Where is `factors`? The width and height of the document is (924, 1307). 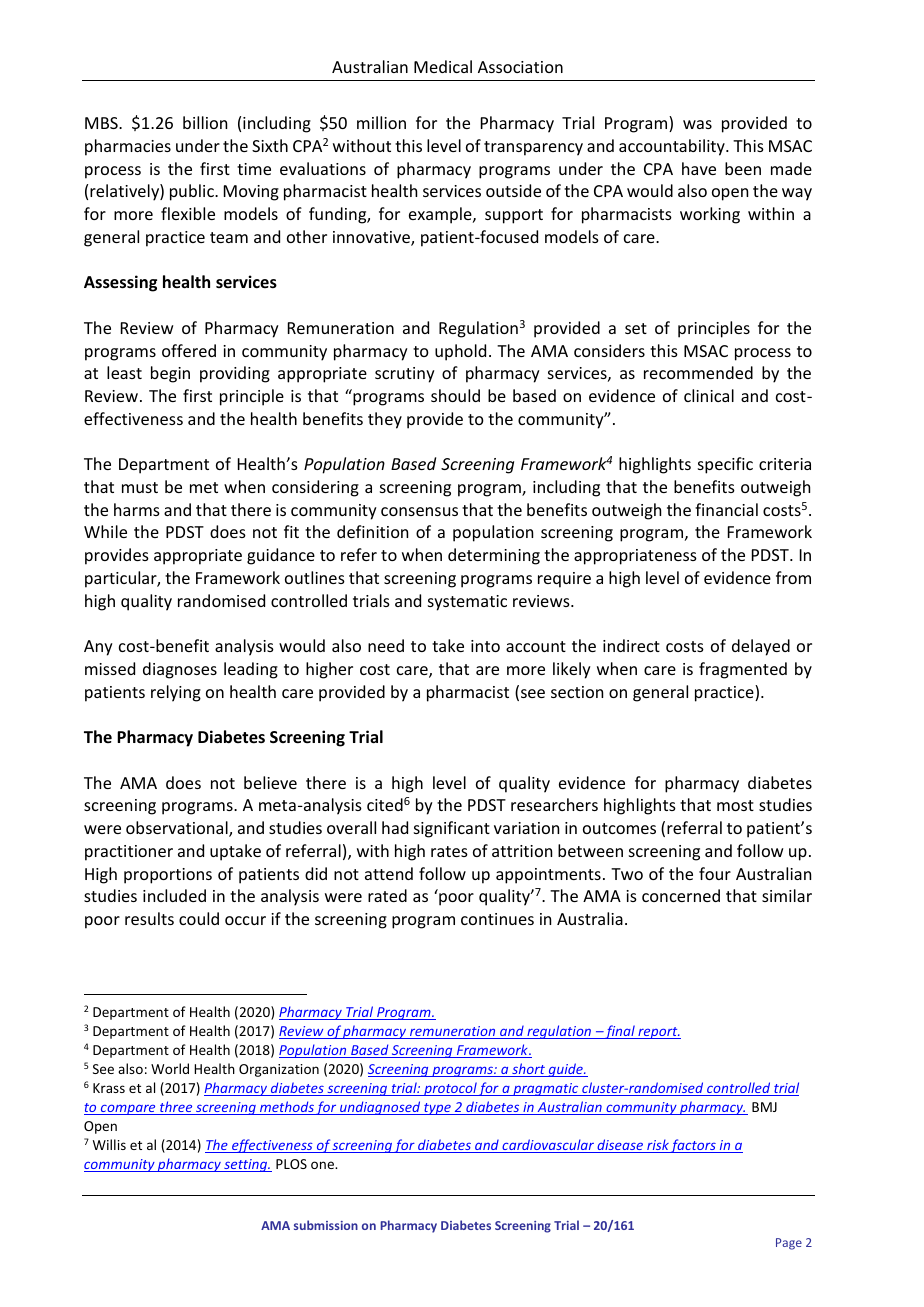 factors is located at coordinates (694, 1146).
